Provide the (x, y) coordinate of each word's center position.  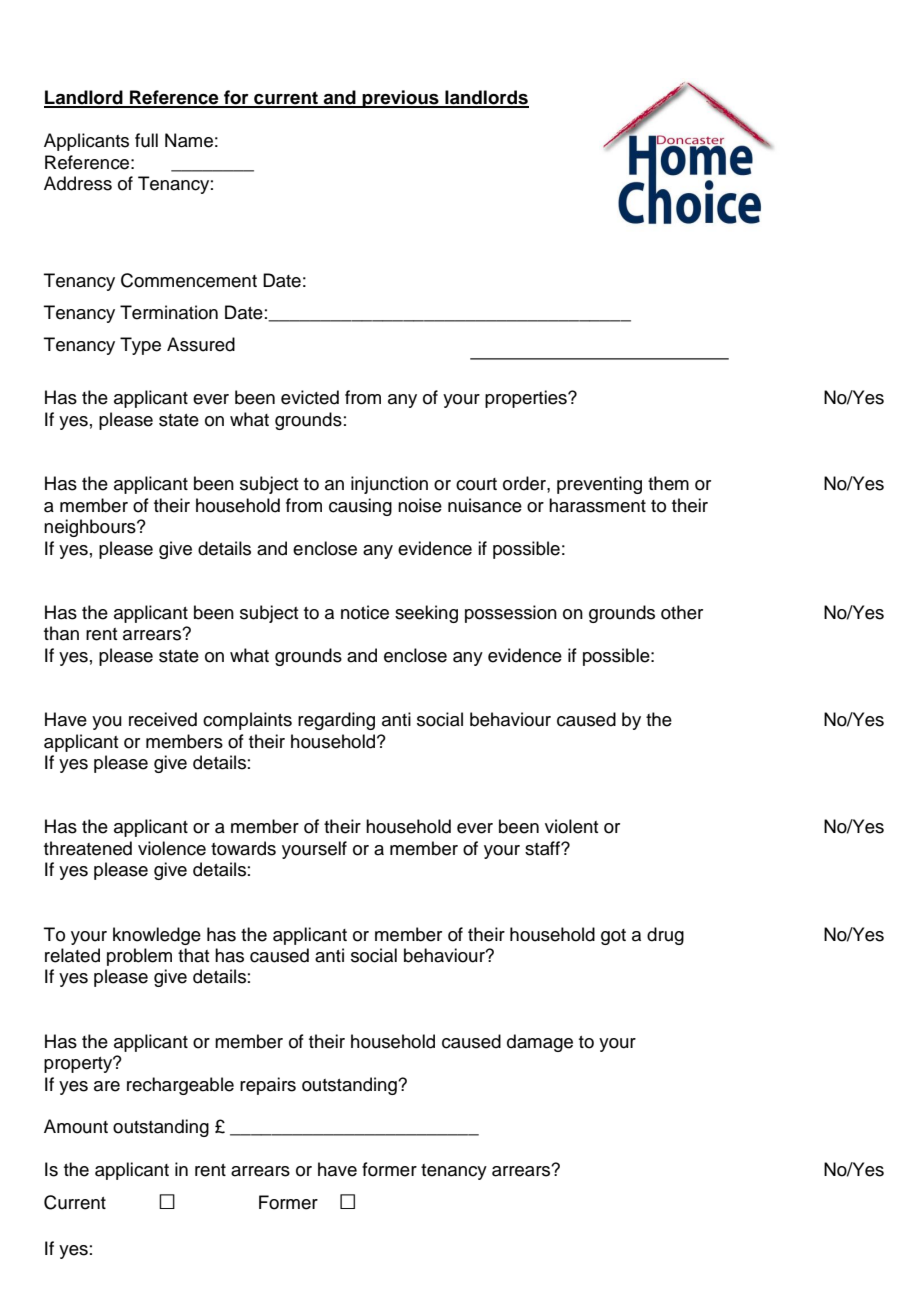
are (107, 1086)
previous (401, 99)
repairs (268, 1086)
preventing (599, 485)
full (146, 140)
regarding (336, 721)
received (163, 719)
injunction (389, 485)
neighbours (91, 528)
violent (571, 826)
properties (527, 399)
